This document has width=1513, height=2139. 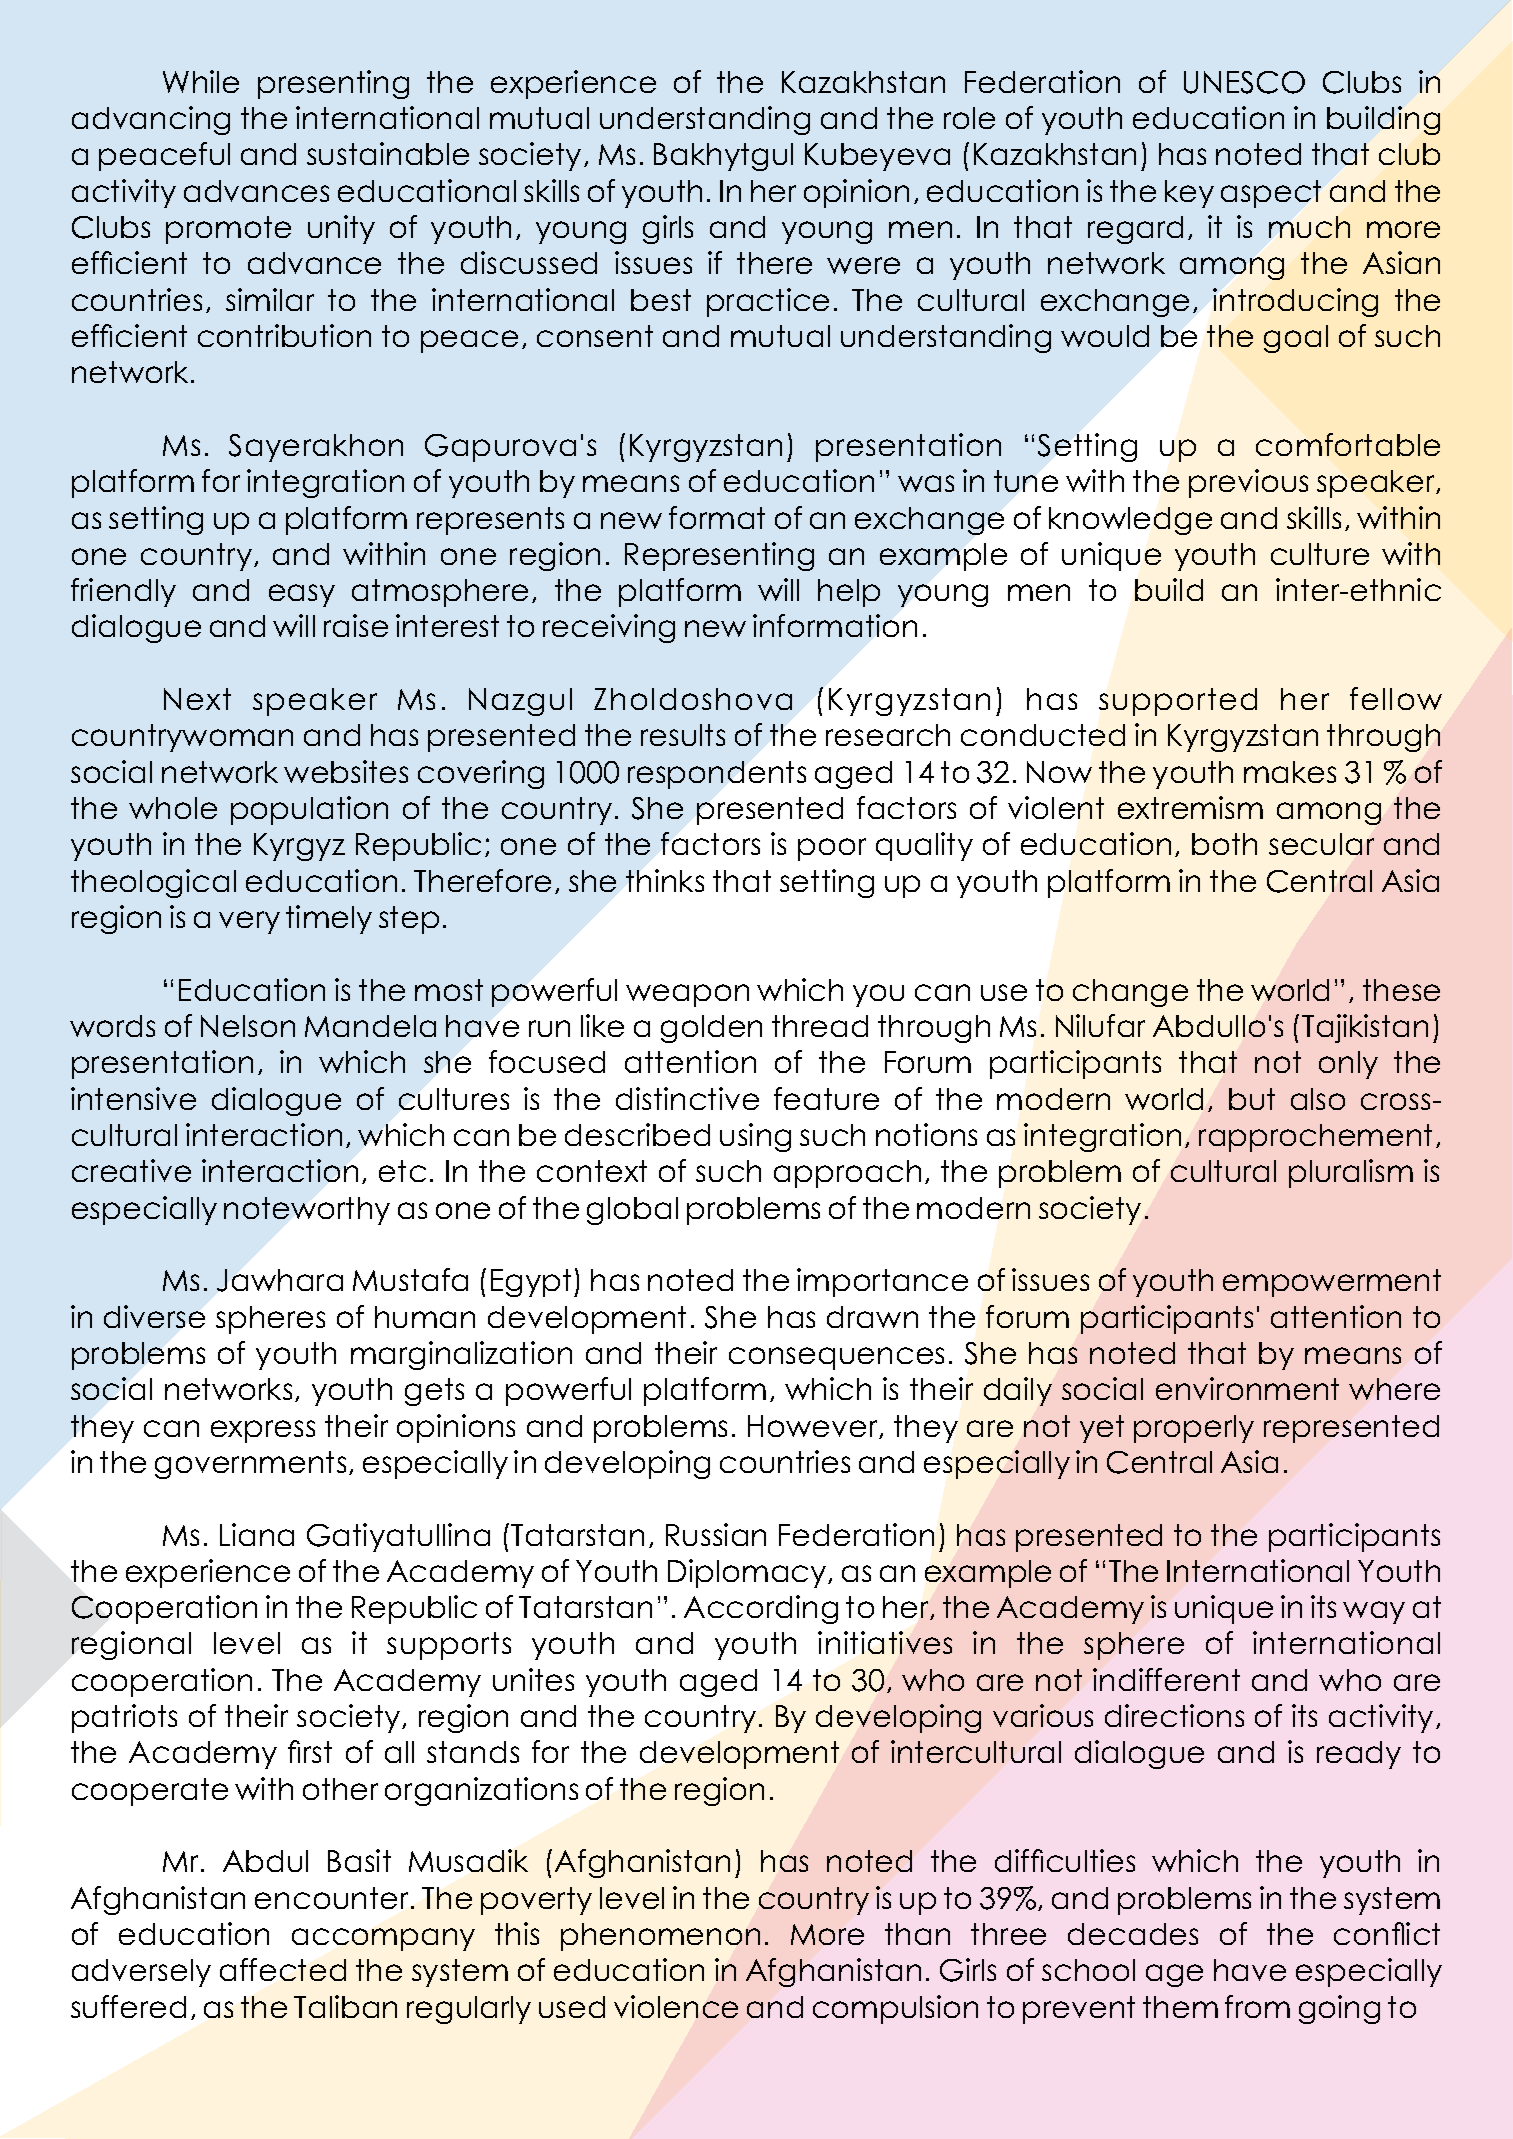 I want to click on golden, so click(x=711, y=1029).
